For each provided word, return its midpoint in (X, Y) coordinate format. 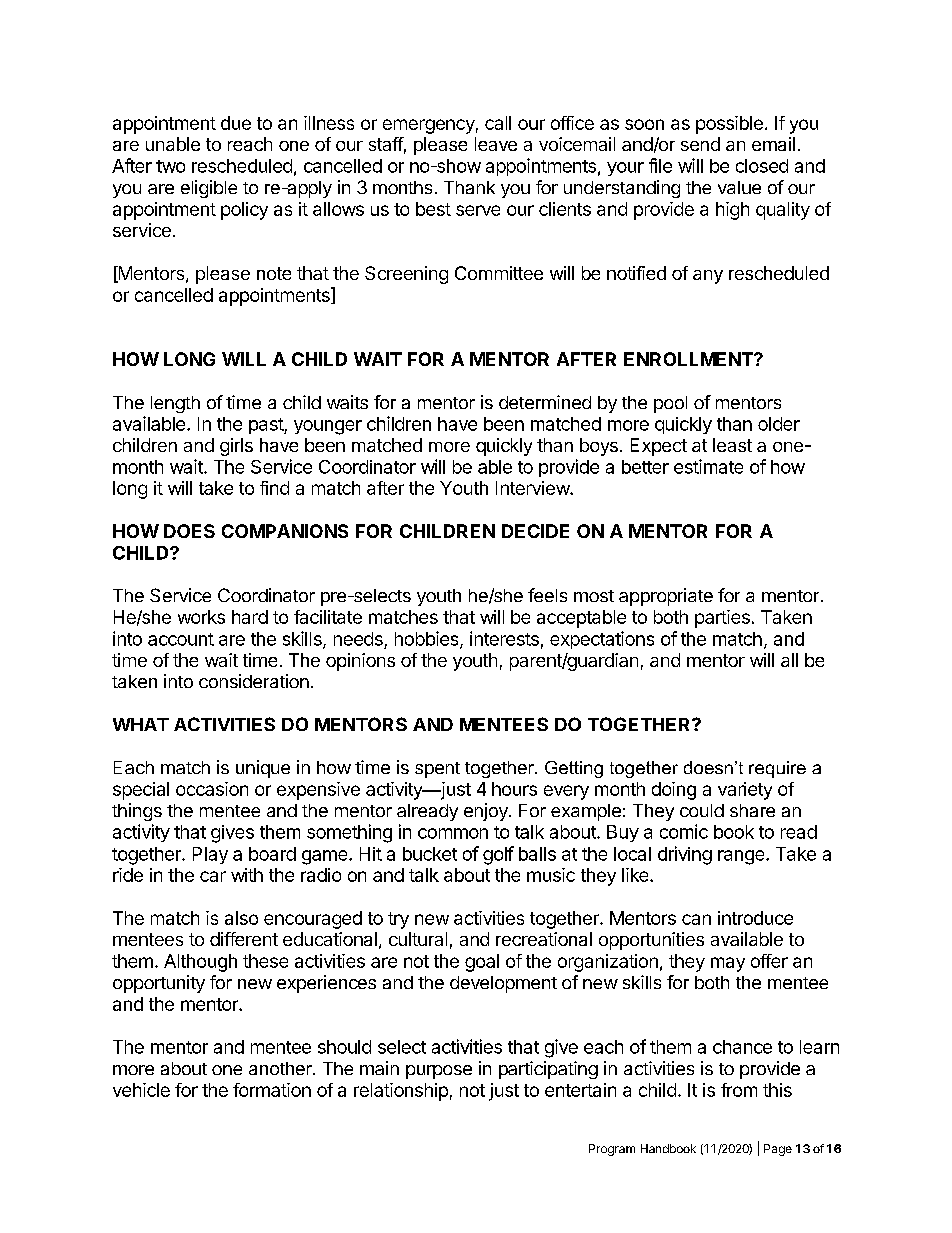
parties (722, 619)
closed (762, 166)
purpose (439, 1072)
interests (504, 638)
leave (496, 144)
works (201, 617)
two (170, 166)
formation (272, 1090)
